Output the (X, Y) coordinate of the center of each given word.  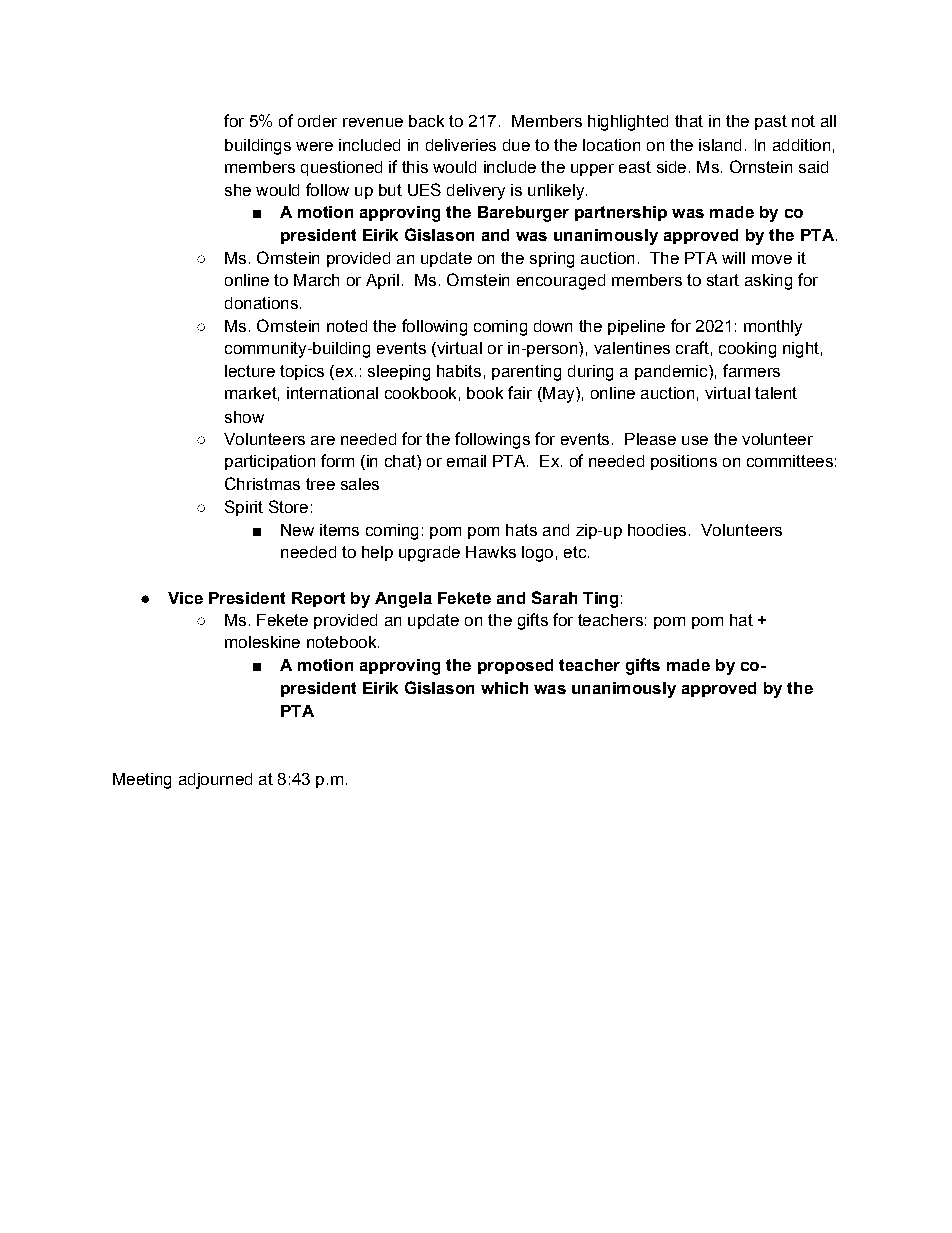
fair (520, 392)
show (244, 417)
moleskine (262, 642)
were (314, 146)
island (720, 145)
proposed (515, 666)
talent (776, 393)
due (516, 145)
